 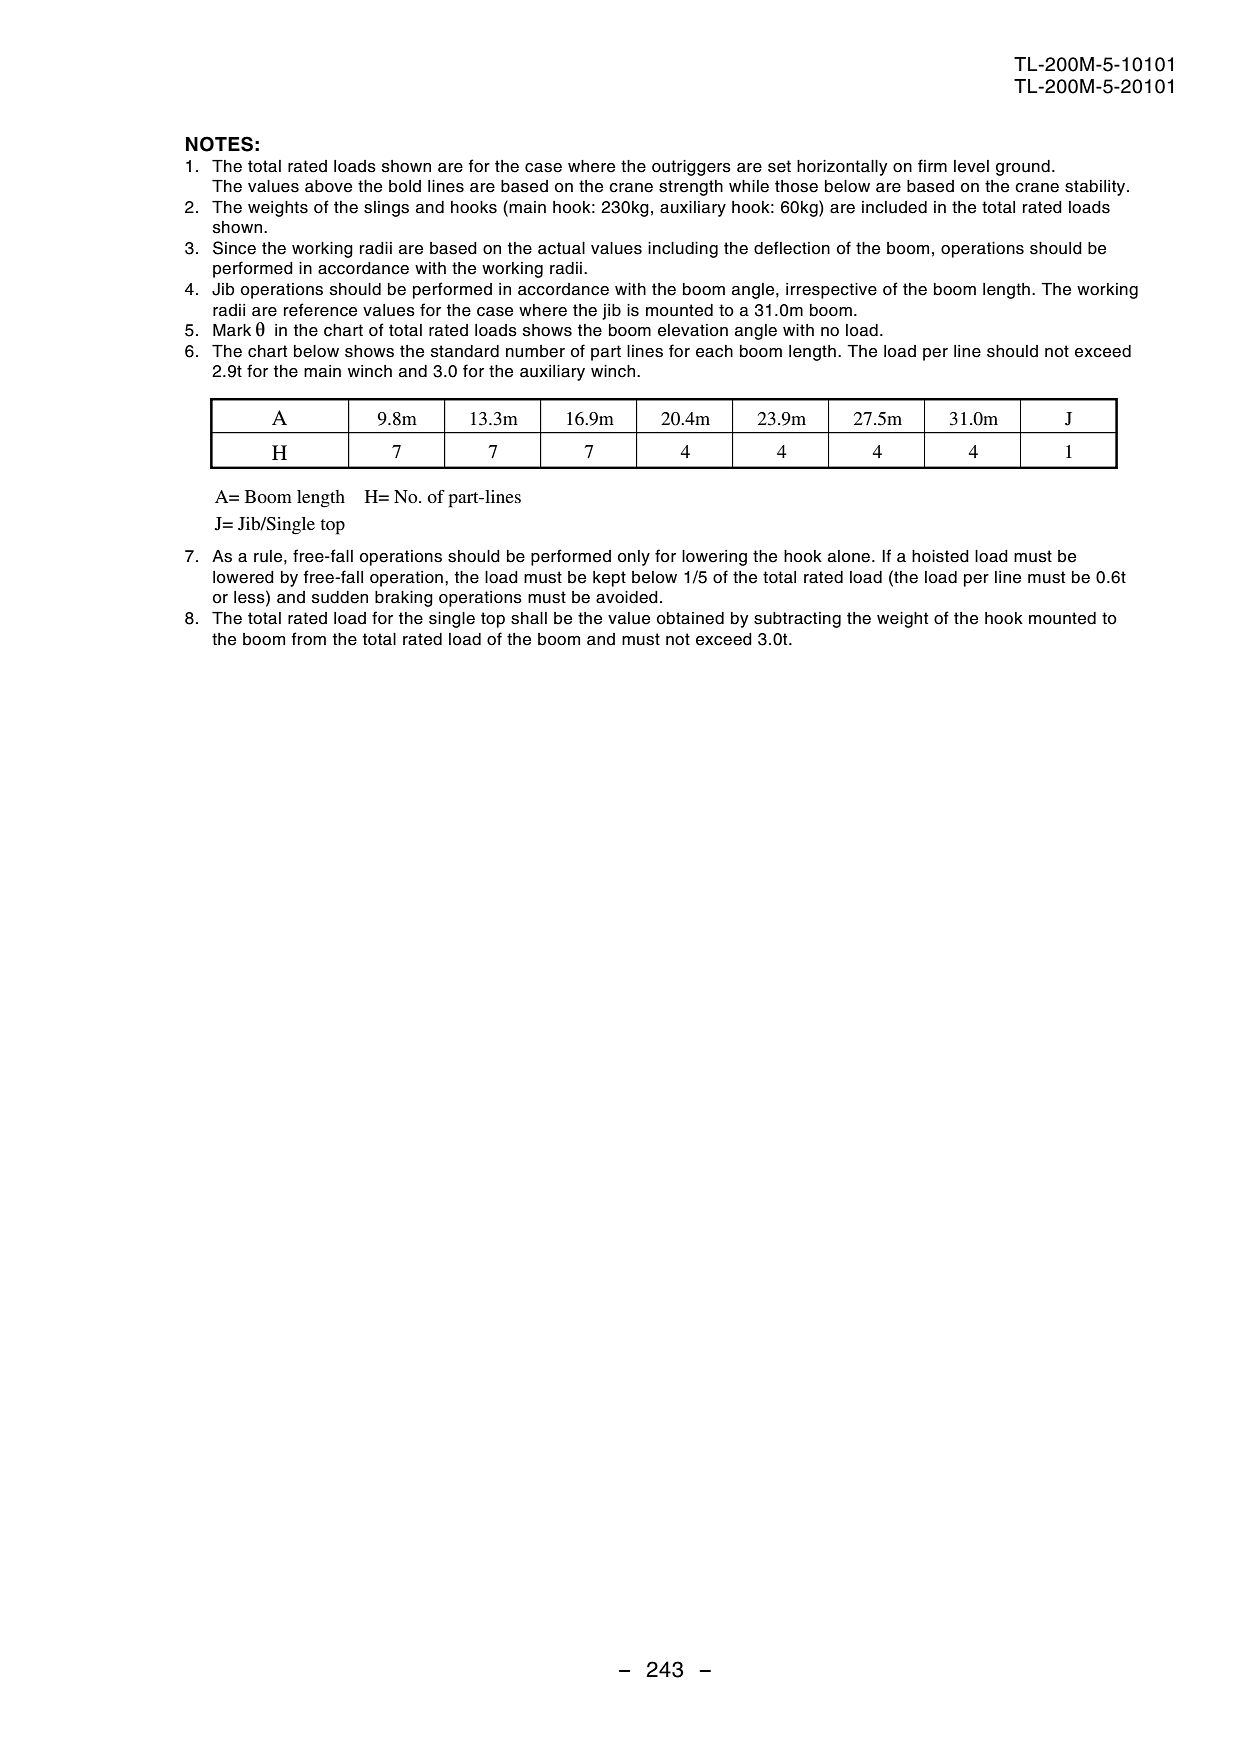 I want to click on above, so click(x=328, y=186).
